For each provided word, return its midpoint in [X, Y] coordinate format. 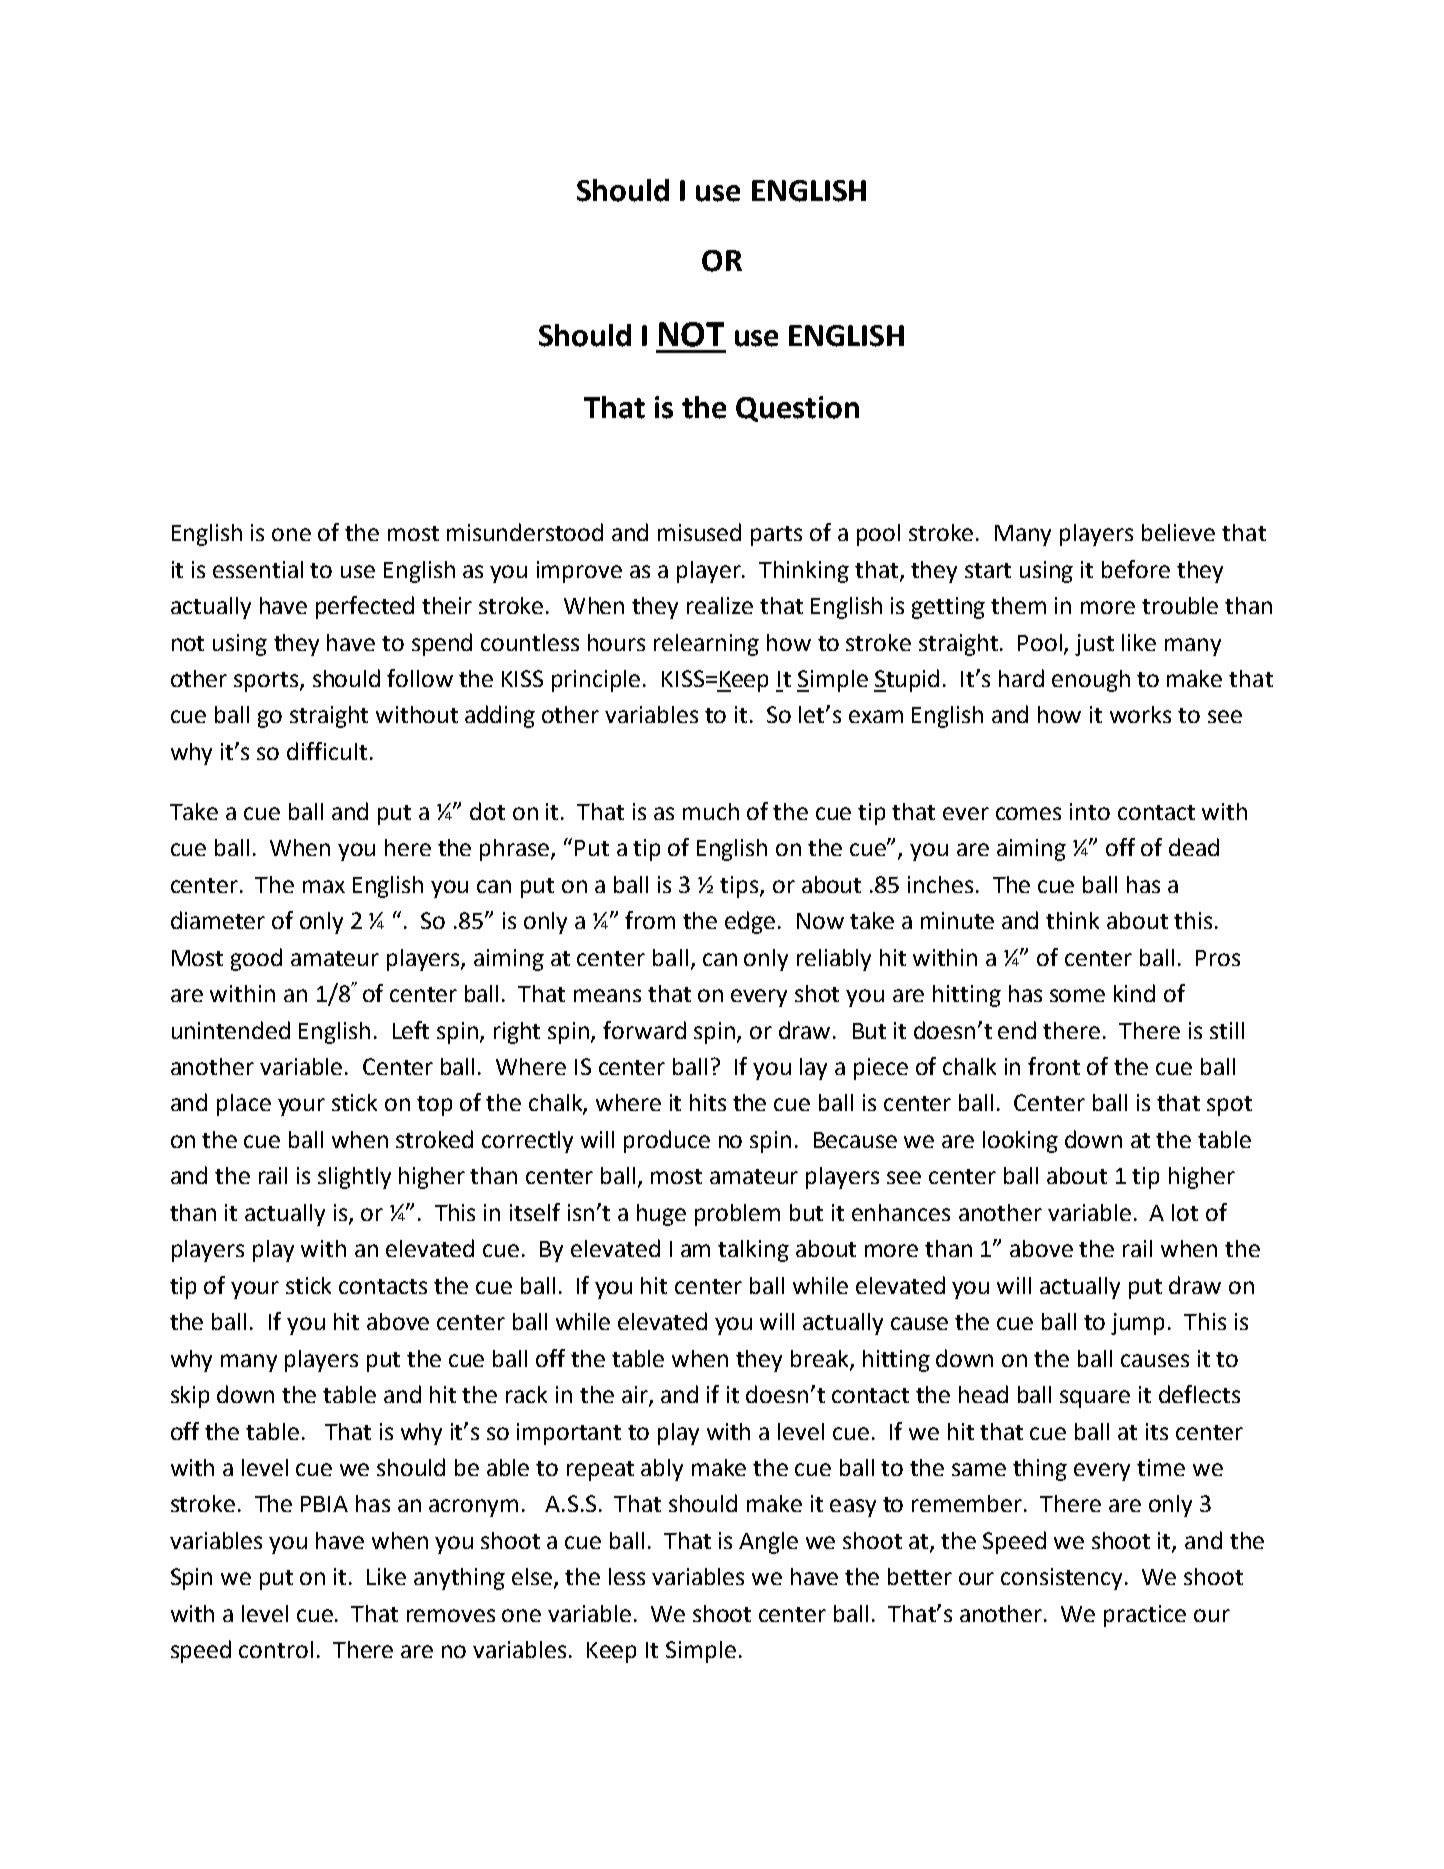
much [711, 811]
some [1077, 995]
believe [1178, 532]
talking [753, 1251]
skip [190, 1397]
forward [644, 1030]
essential [258, 569]
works [1140, 714]
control [276, 1649]
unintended [231, 1030]
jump [1137, 1324]
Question [797, 409]
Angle [768, 1543]
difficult [327, 751]
